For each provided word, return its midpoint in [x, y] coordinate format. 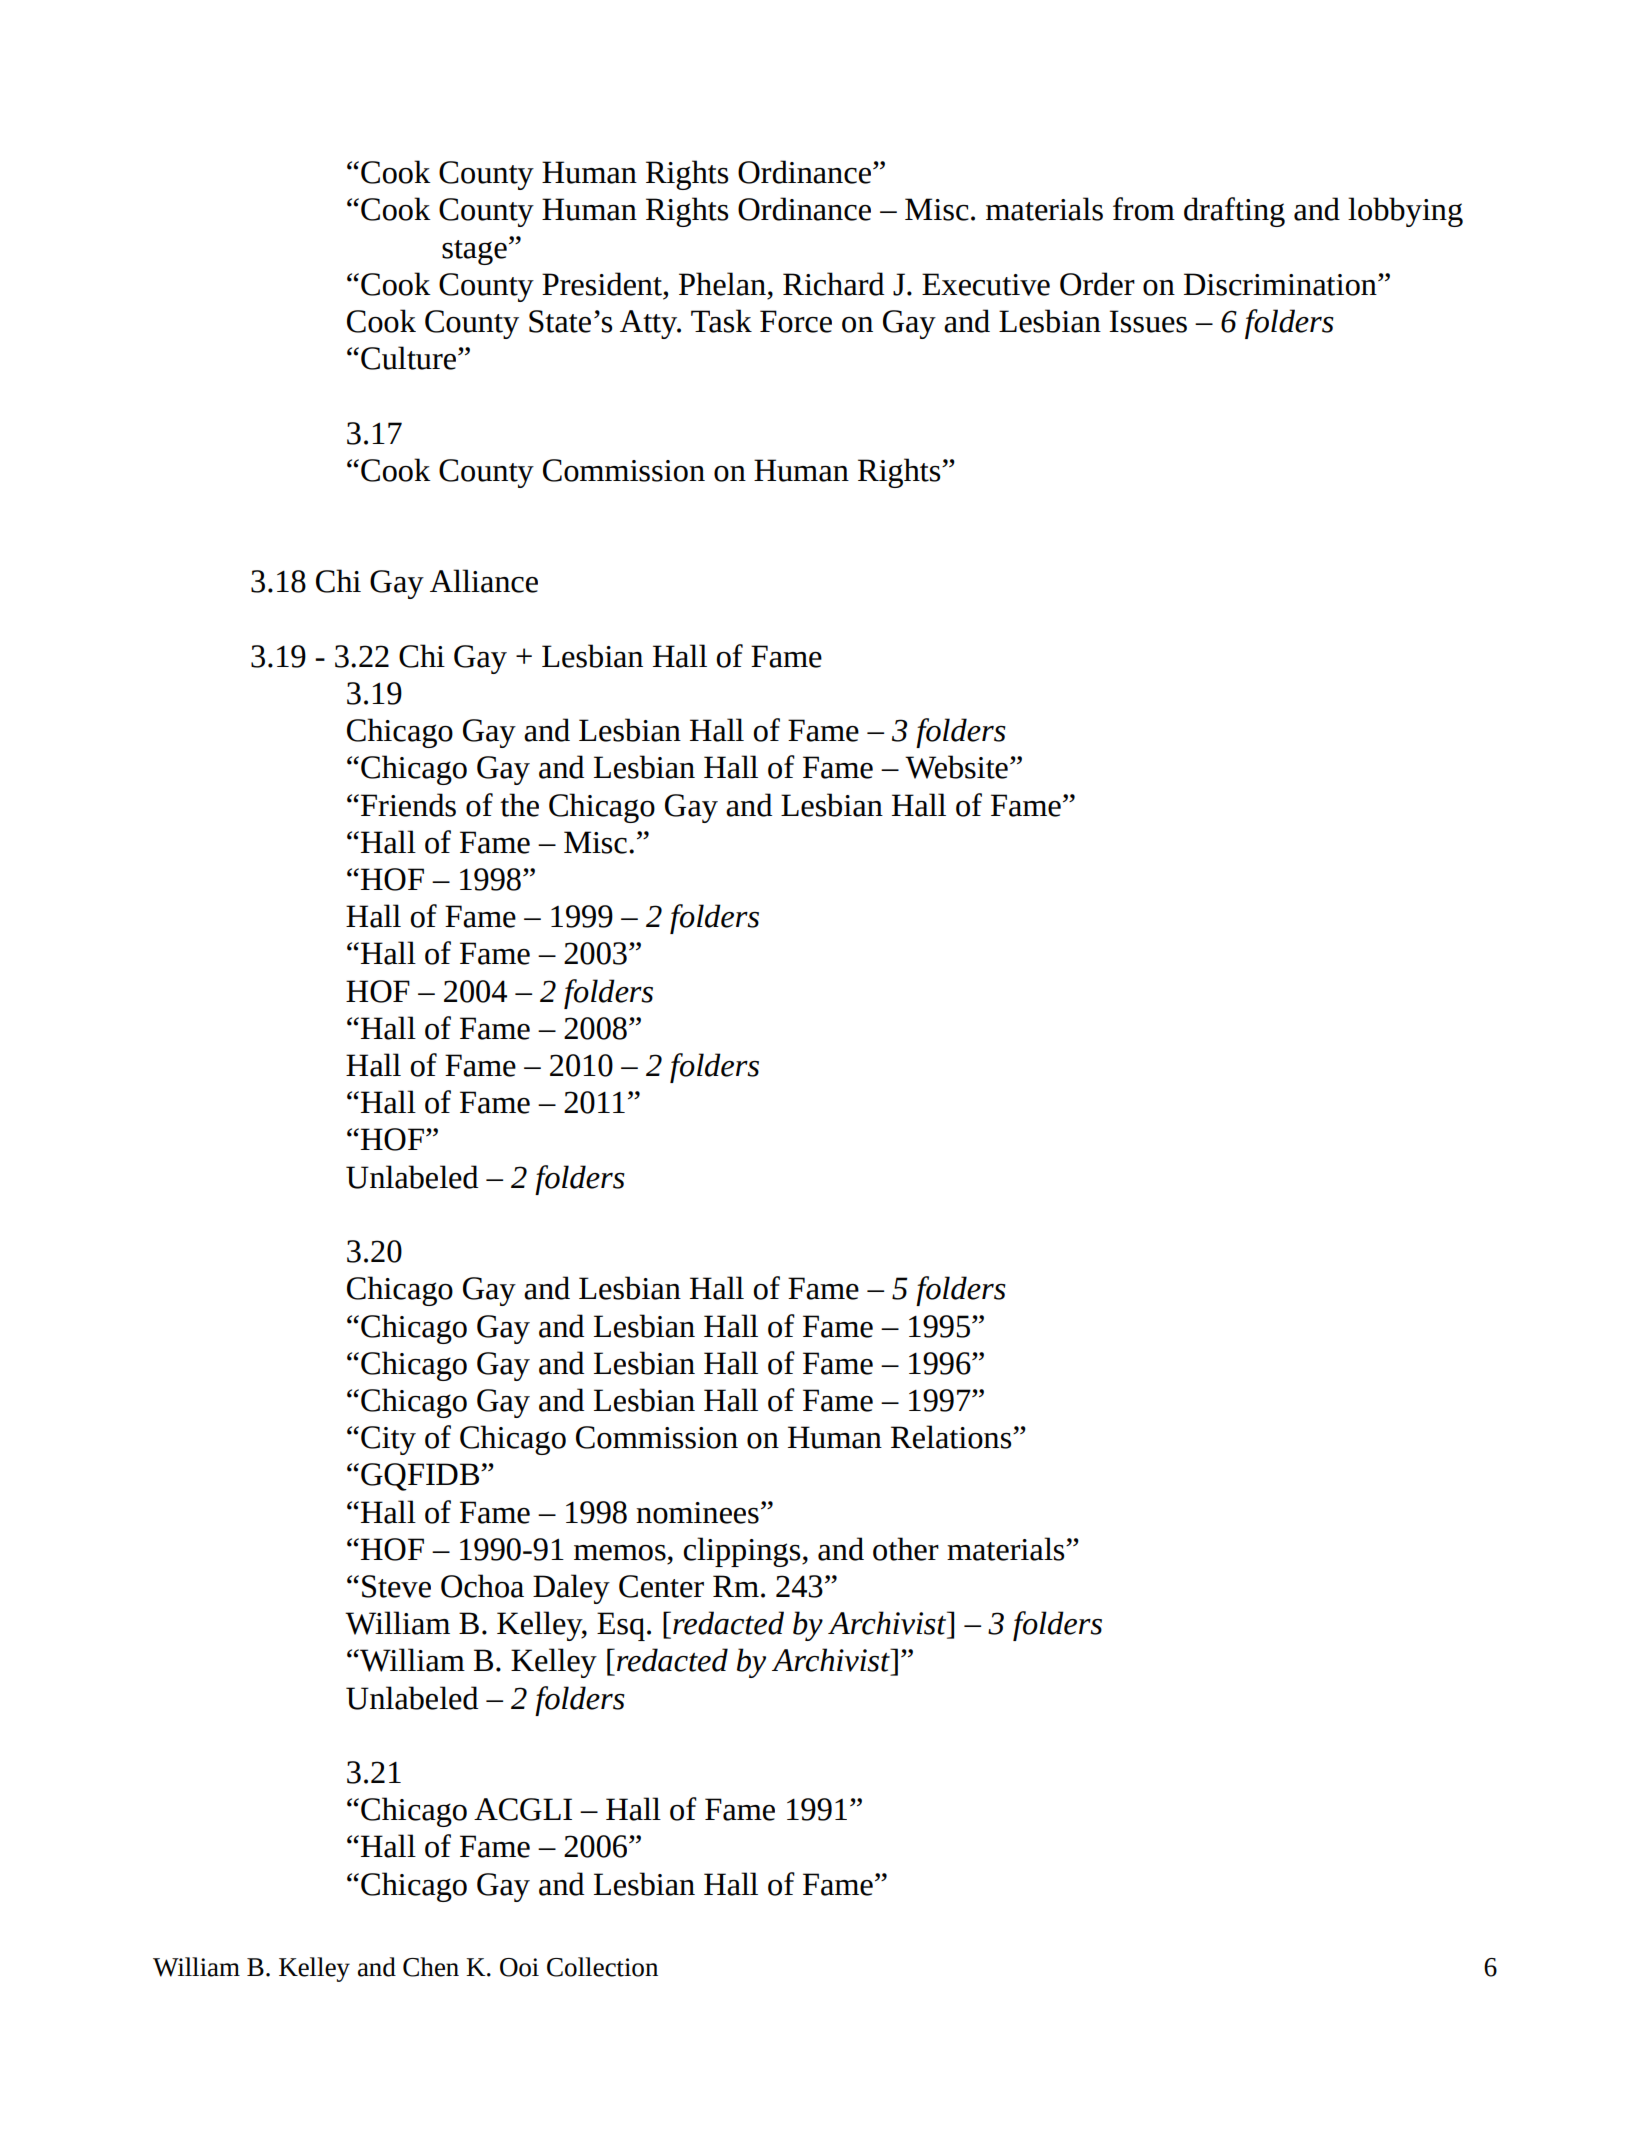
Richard [833, 284]
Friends [408, 805]
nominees [697, 1513]
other [906, 1549]
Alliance [484, 581]
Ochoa [482, 1586]
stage [474, 252]
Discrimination [1281, 284]
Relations [952, 1437]
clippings [743, 1552]
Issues [1148, 321]
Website [956, 767]
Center [661, 1586]
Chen [431, 1967]
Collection [602, 1967]
